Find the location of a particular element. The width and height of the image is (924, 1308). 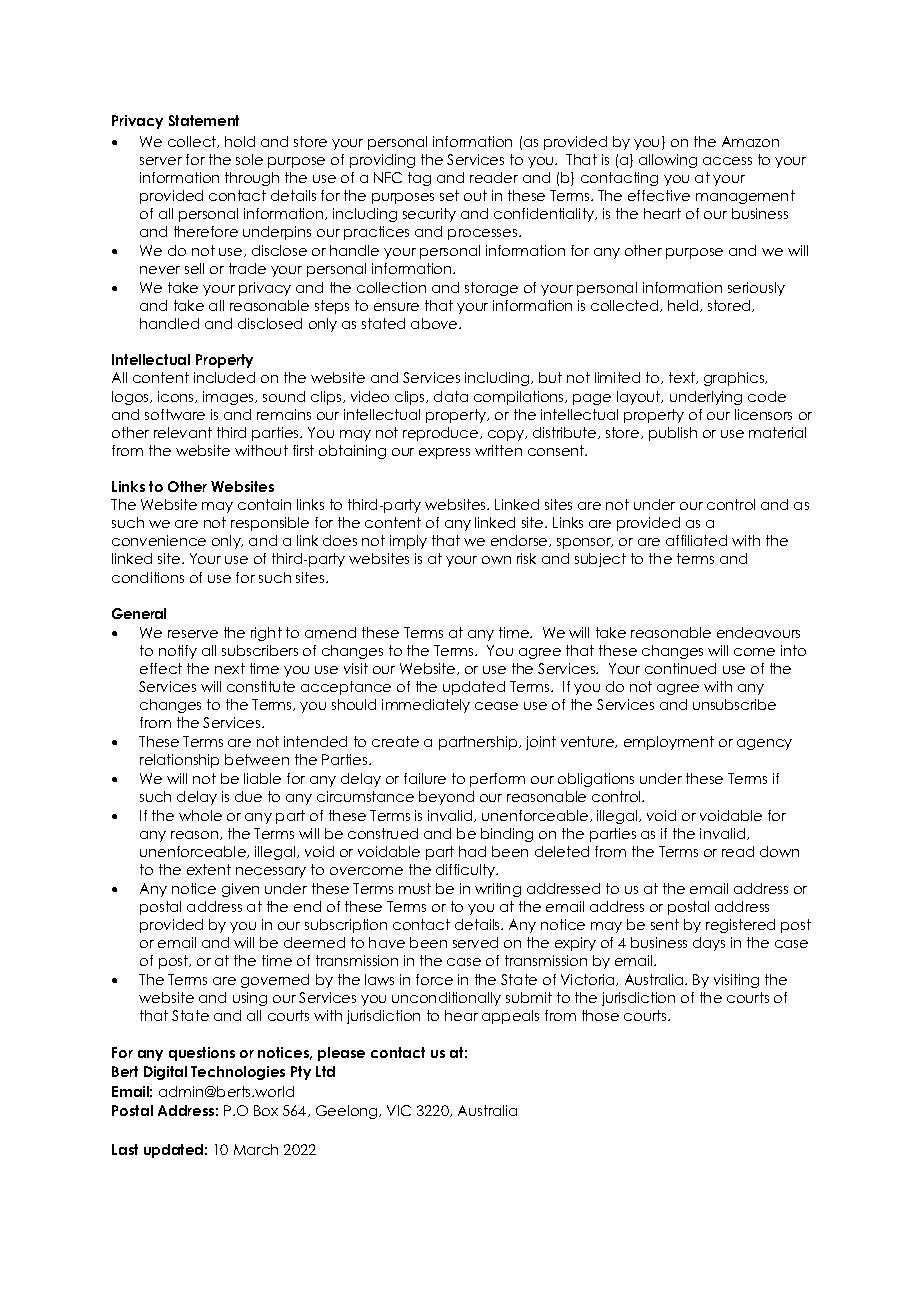

Box is located at coordinates (266, 1110).
